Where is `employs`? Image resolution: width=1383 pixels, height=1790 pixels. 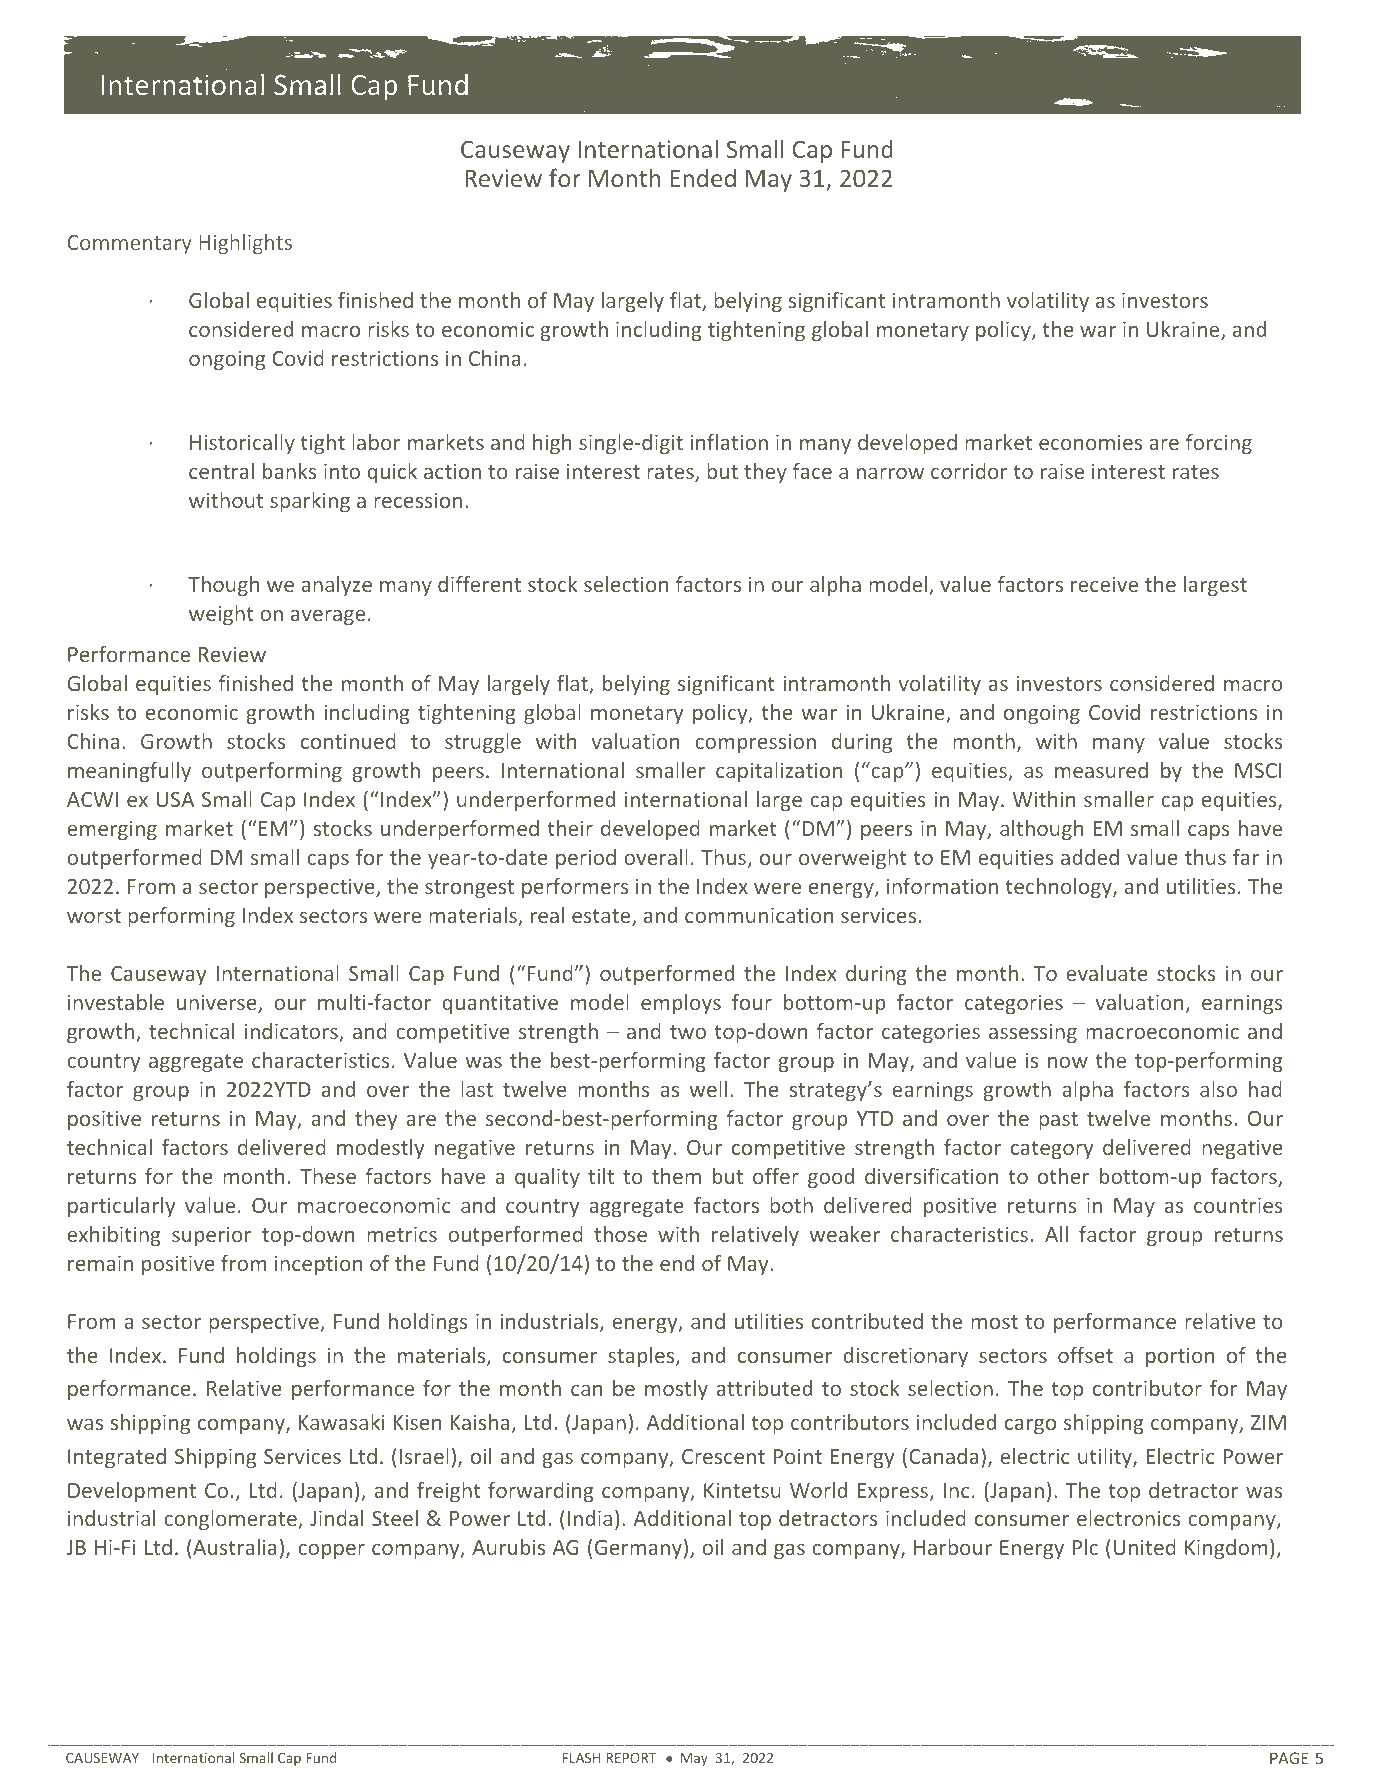
employs is located at coordinates (681, 1004).
